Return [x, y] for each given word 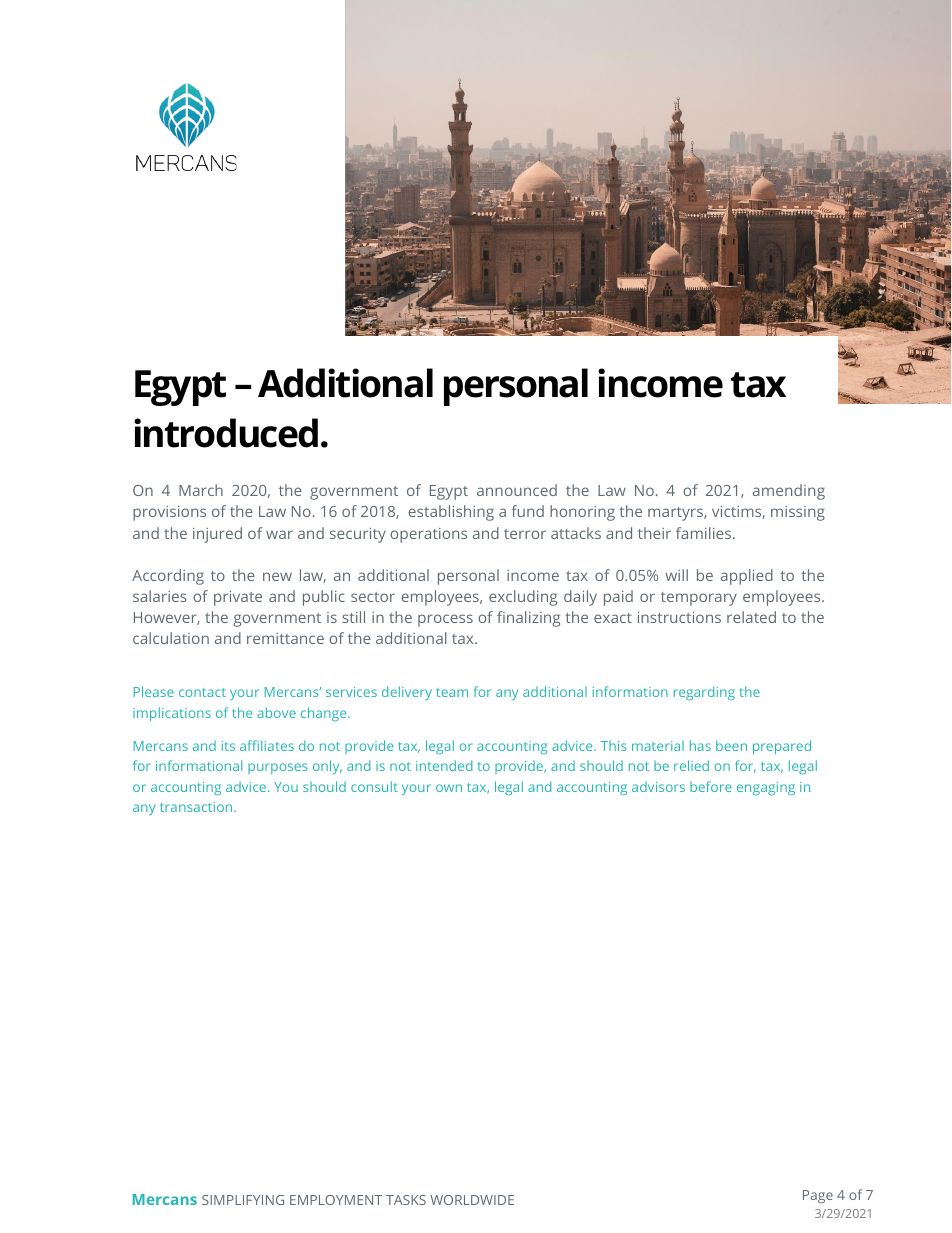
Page [818, 1196]
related [751, 617]
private [238, 598]
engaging [766, 788]
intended [444, 765]
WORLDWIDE [472, 1200]
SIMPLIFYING [243, 1200]
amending [789, 492]
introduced [226, 433]
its [228, 746]
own [449, 788]
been [731, 745]
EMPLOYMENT [336, 1200]
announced [517, 490]
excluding [523, 598]
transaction [197, 807]
